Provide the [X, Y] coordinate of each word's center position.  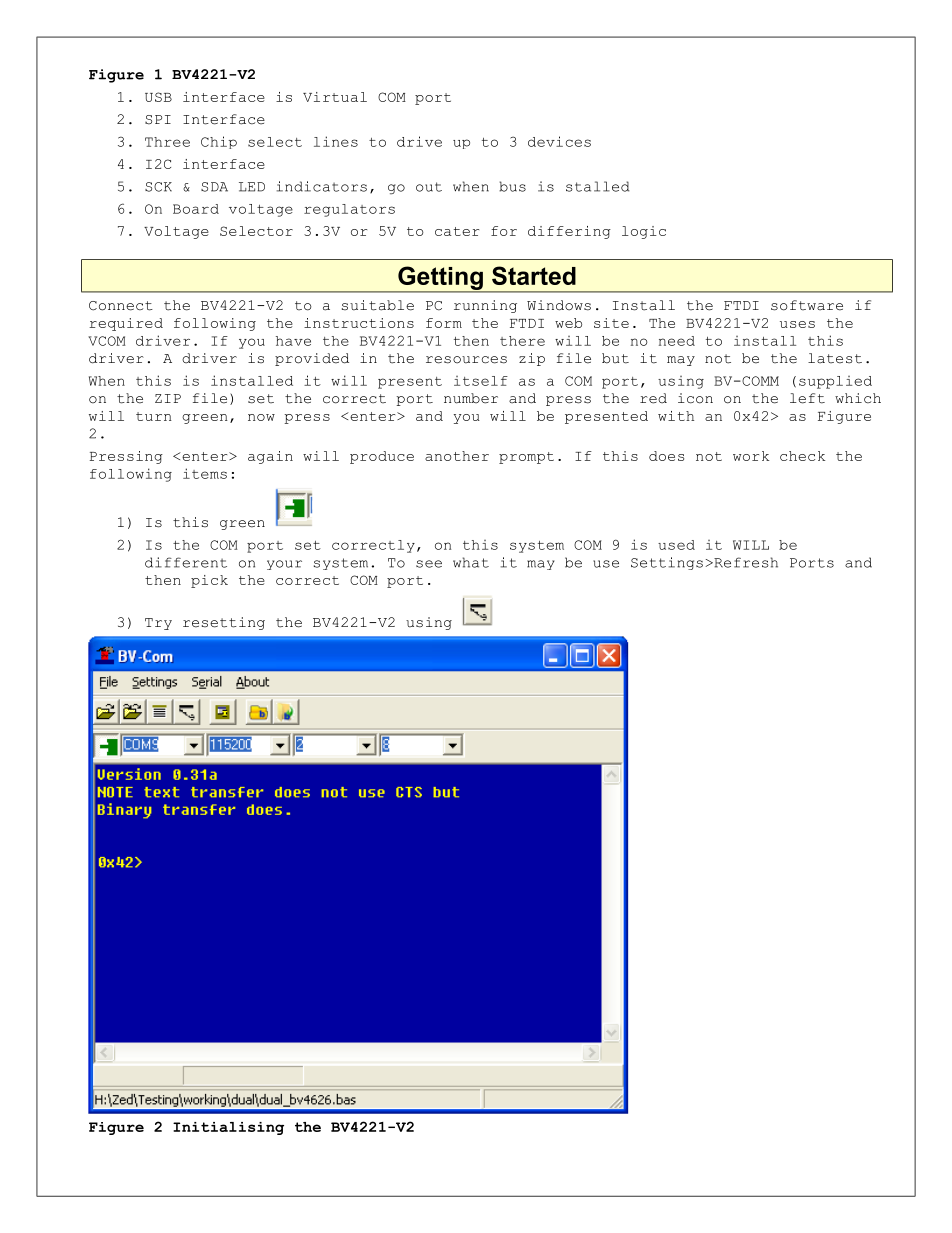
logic [644, 232]
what [471, 562]
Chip [219, 142]
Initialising [228, 1128]
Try [158, 624]
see [429, 564]
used [676, 545]
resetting [224, 623]
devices [559, 141]
